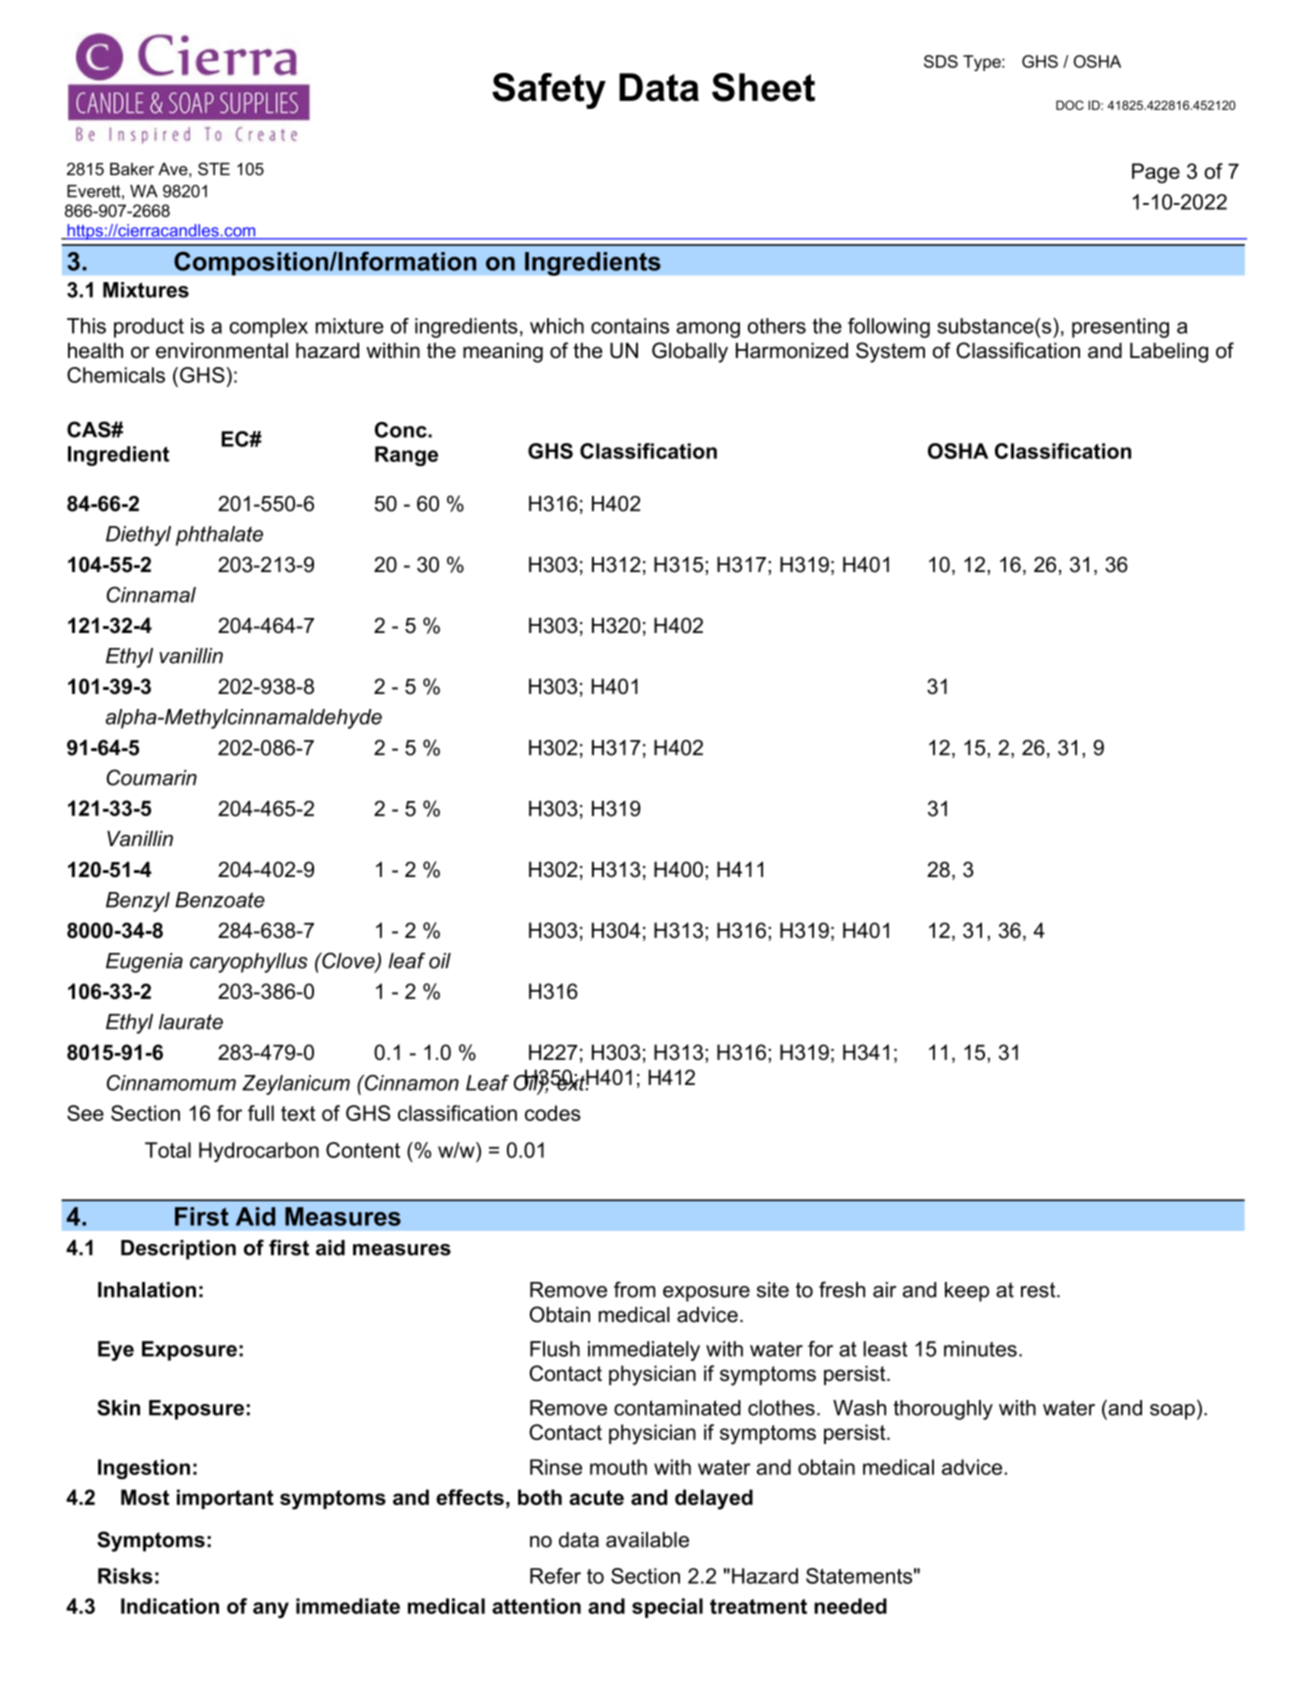  Describe the element at coordinates (647, 1540) in the image. I see `available` at that location.
